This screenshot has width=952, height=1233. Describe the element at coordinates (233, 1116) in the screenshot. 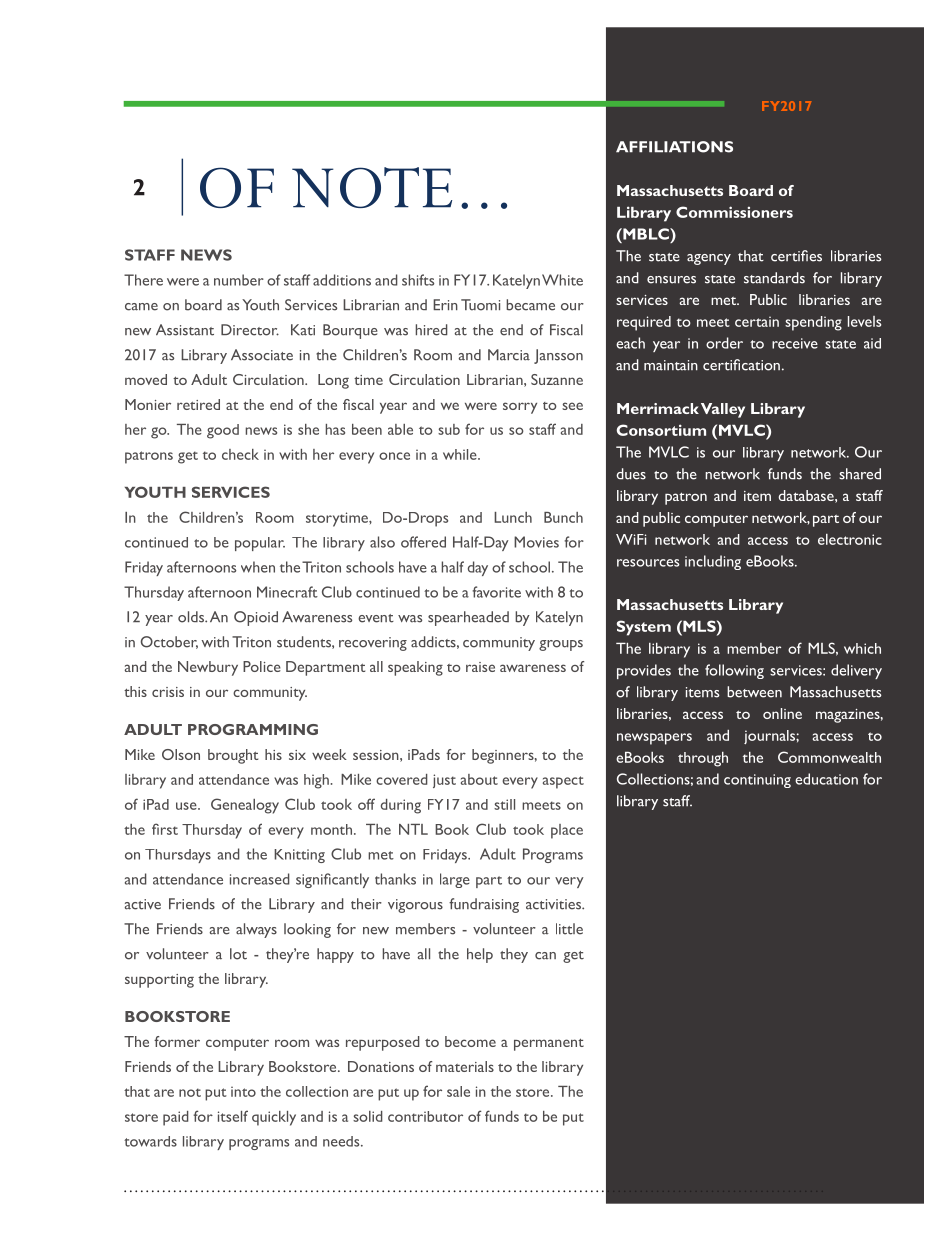

I see `itself` at that location.
